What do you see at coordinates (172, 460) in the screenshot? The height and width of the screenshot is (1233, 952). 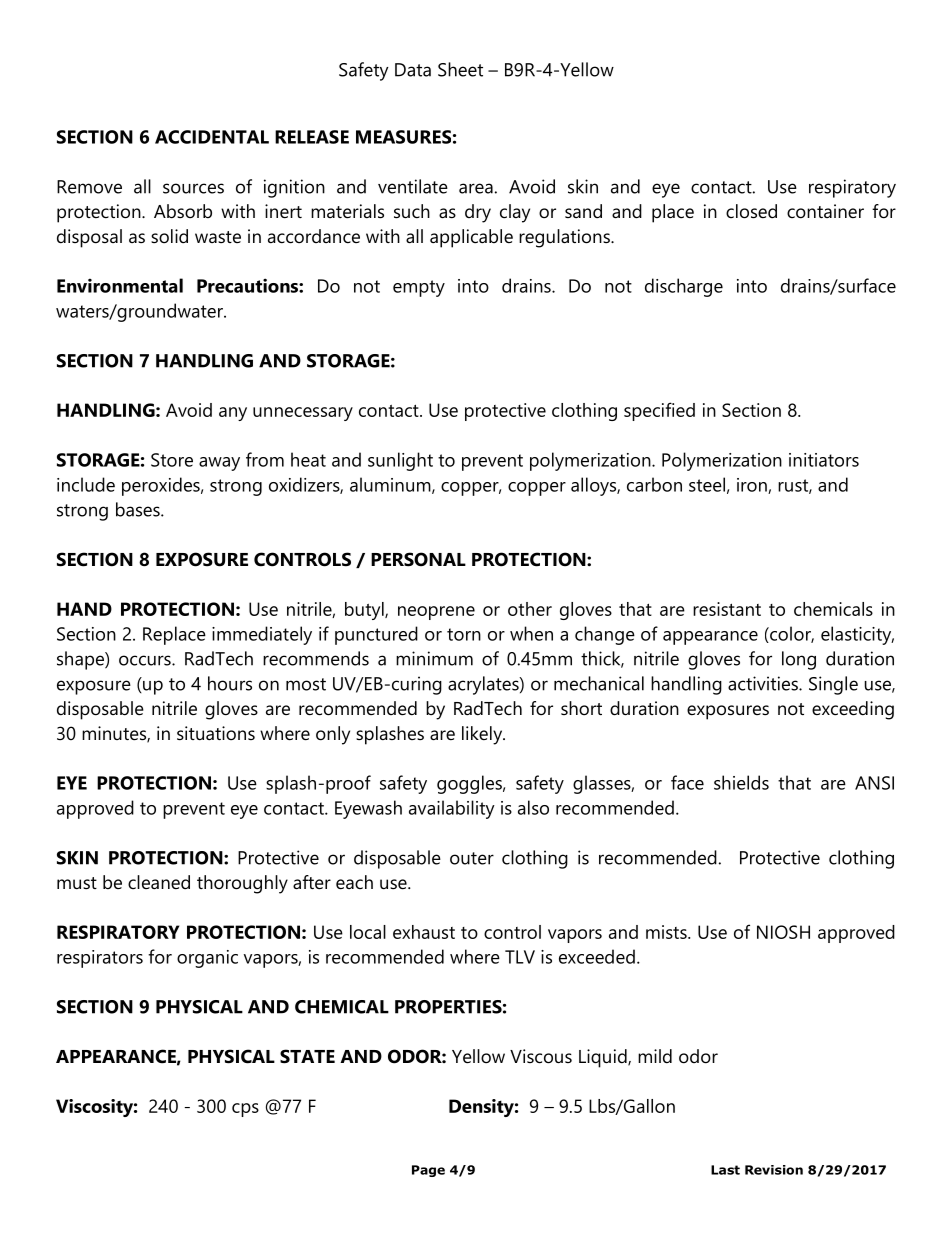 I see `Store` at bounding box center [172, 460].
